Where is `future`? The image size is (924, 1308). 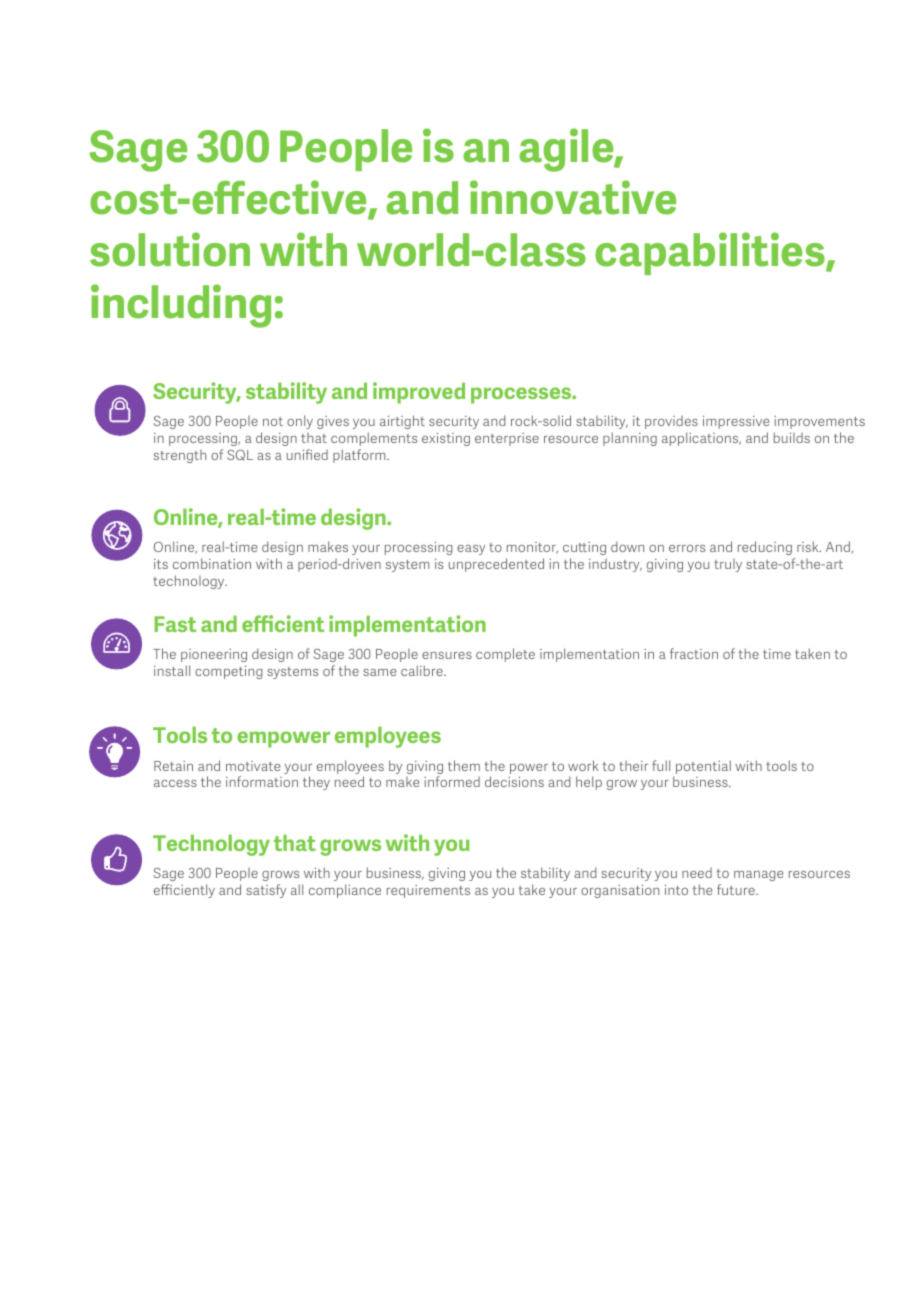
future is located at coordinates (737, 889).
